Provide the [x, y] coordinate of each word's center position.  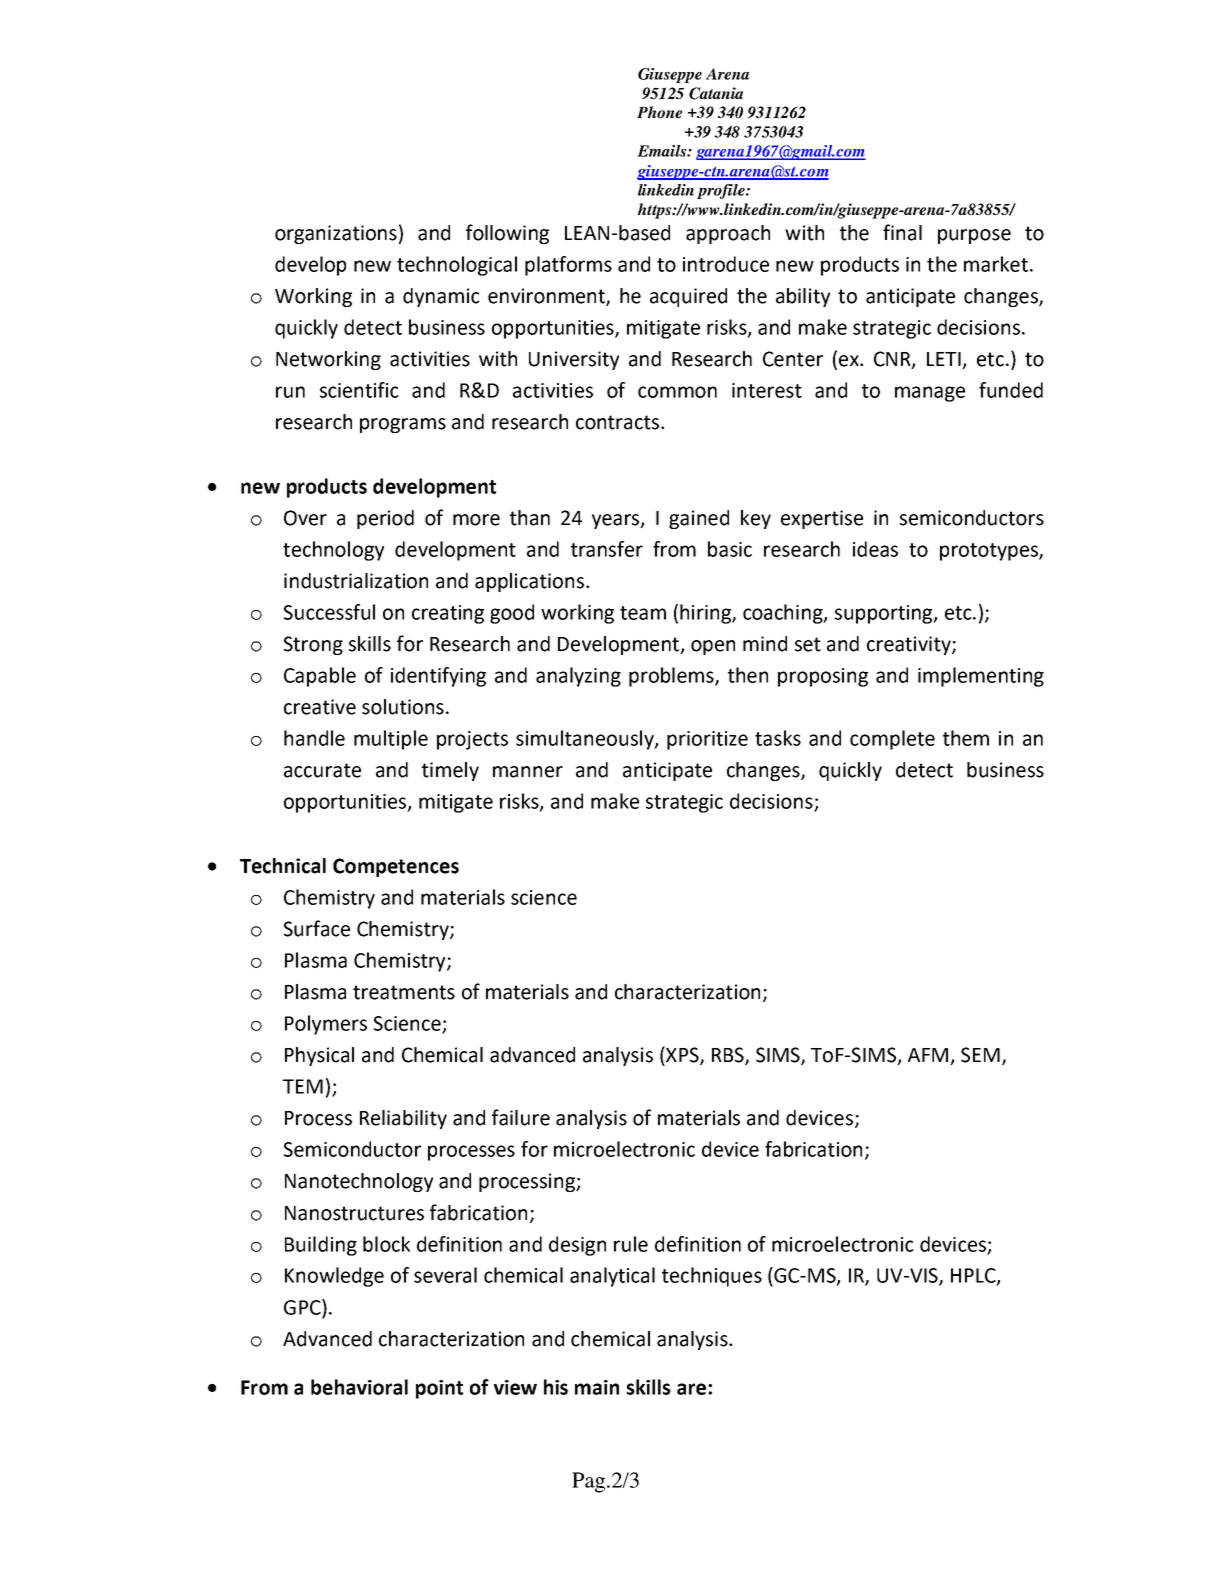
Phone [659, 112]
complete [892, 740]
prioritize [707, 740]
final [902, 232]
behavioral [359, 1387]
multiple [391, 740]
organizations [336, 234]
